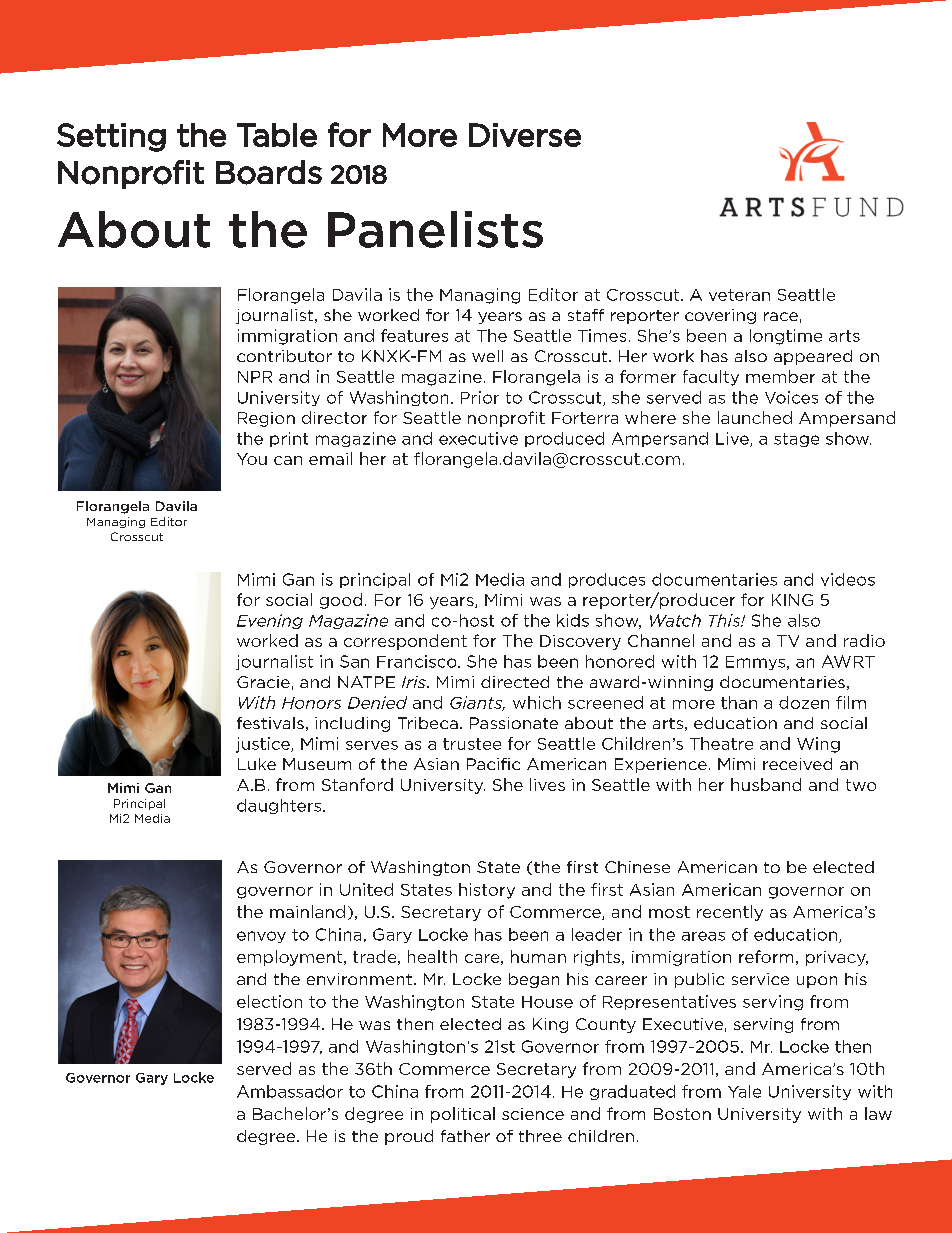  Describe the element at coordinates (796, 440) in the image. I see `stage` at that location.
